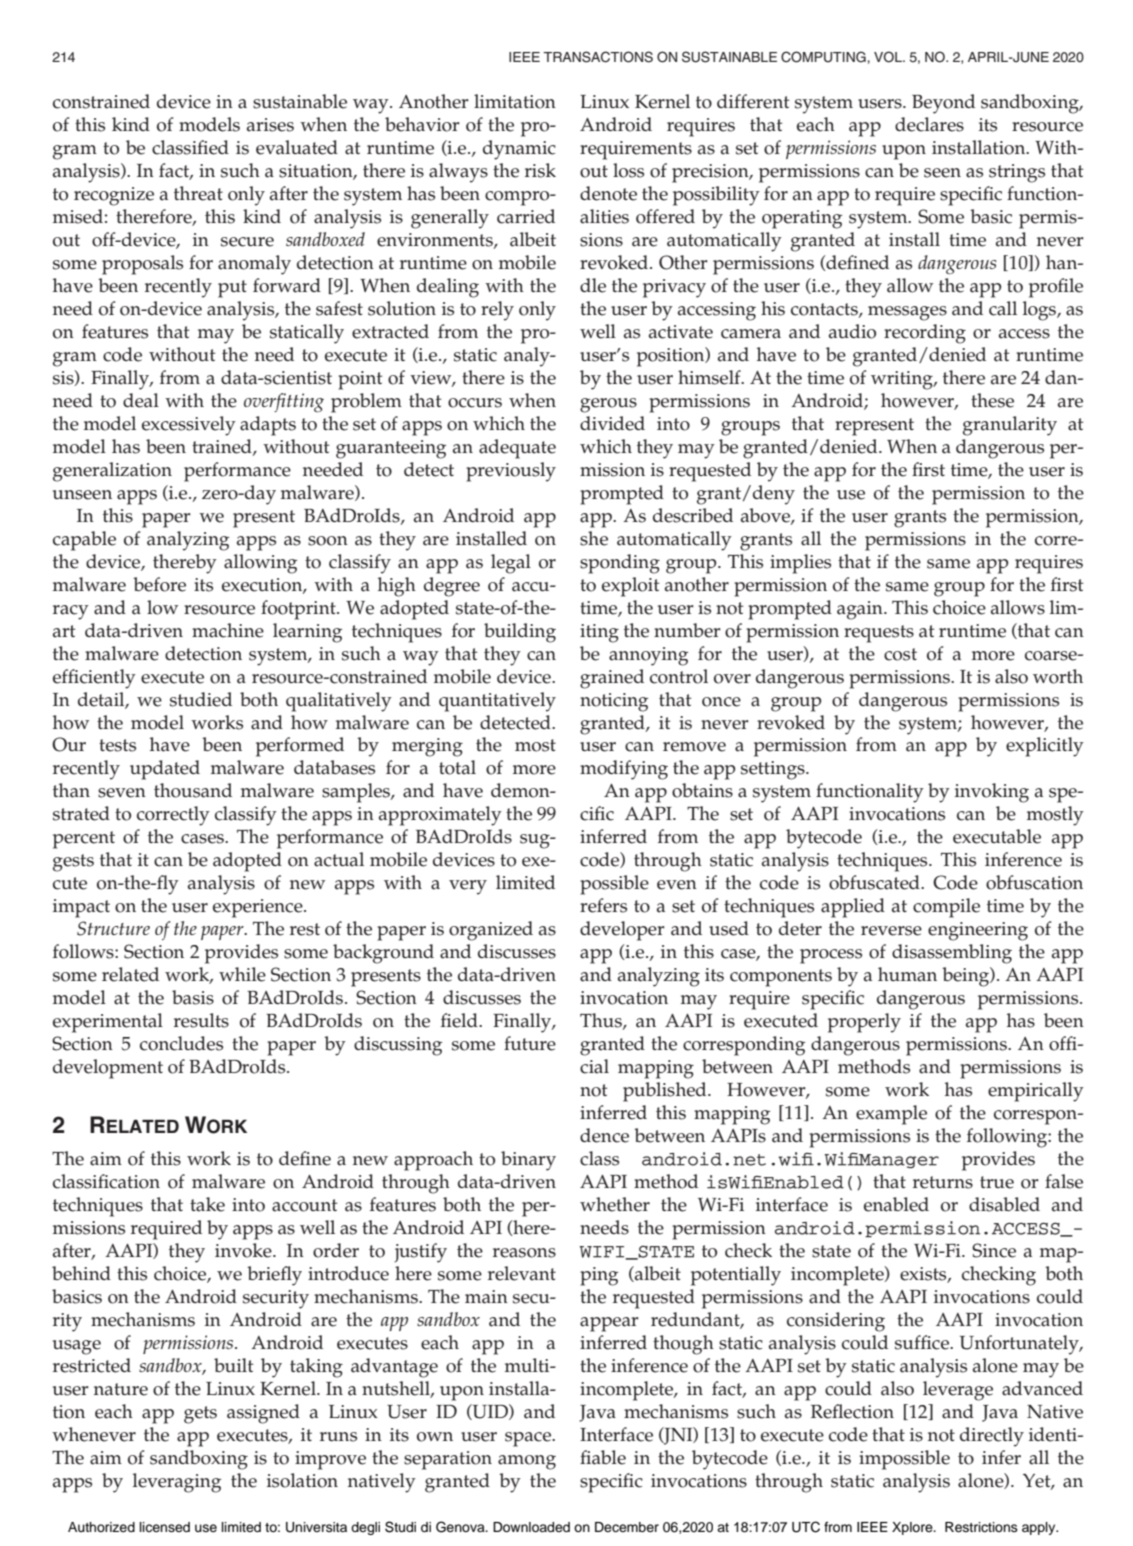 The width and height of the screenshot is (1133, 1546). I want to click on dynamic, so click(519, 150).
